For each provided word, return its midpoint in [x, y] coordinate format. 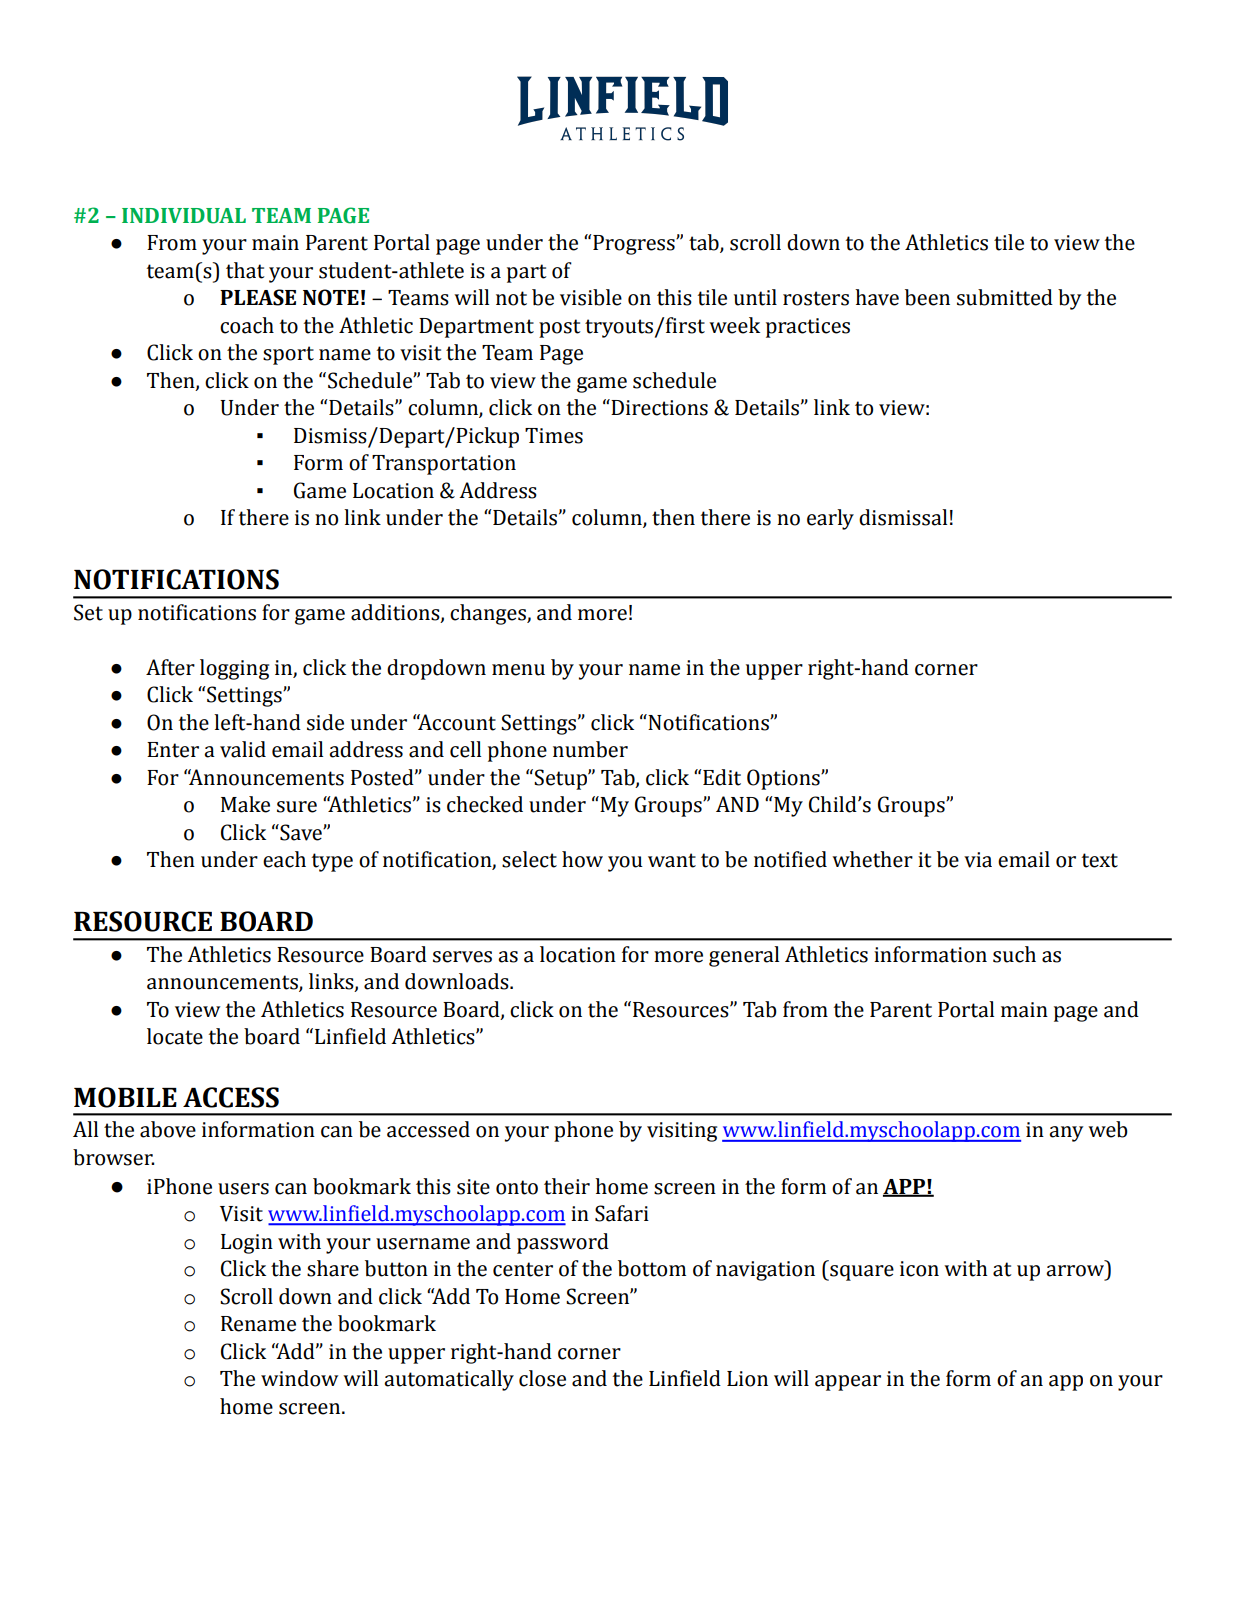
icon [919, 1269]
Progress [634, 244]
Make [245, 804]
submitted [1005, 297]
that [245, 270]
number [590, 749]
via [978, 860]
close [542, 1378]
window [299, 1378]
